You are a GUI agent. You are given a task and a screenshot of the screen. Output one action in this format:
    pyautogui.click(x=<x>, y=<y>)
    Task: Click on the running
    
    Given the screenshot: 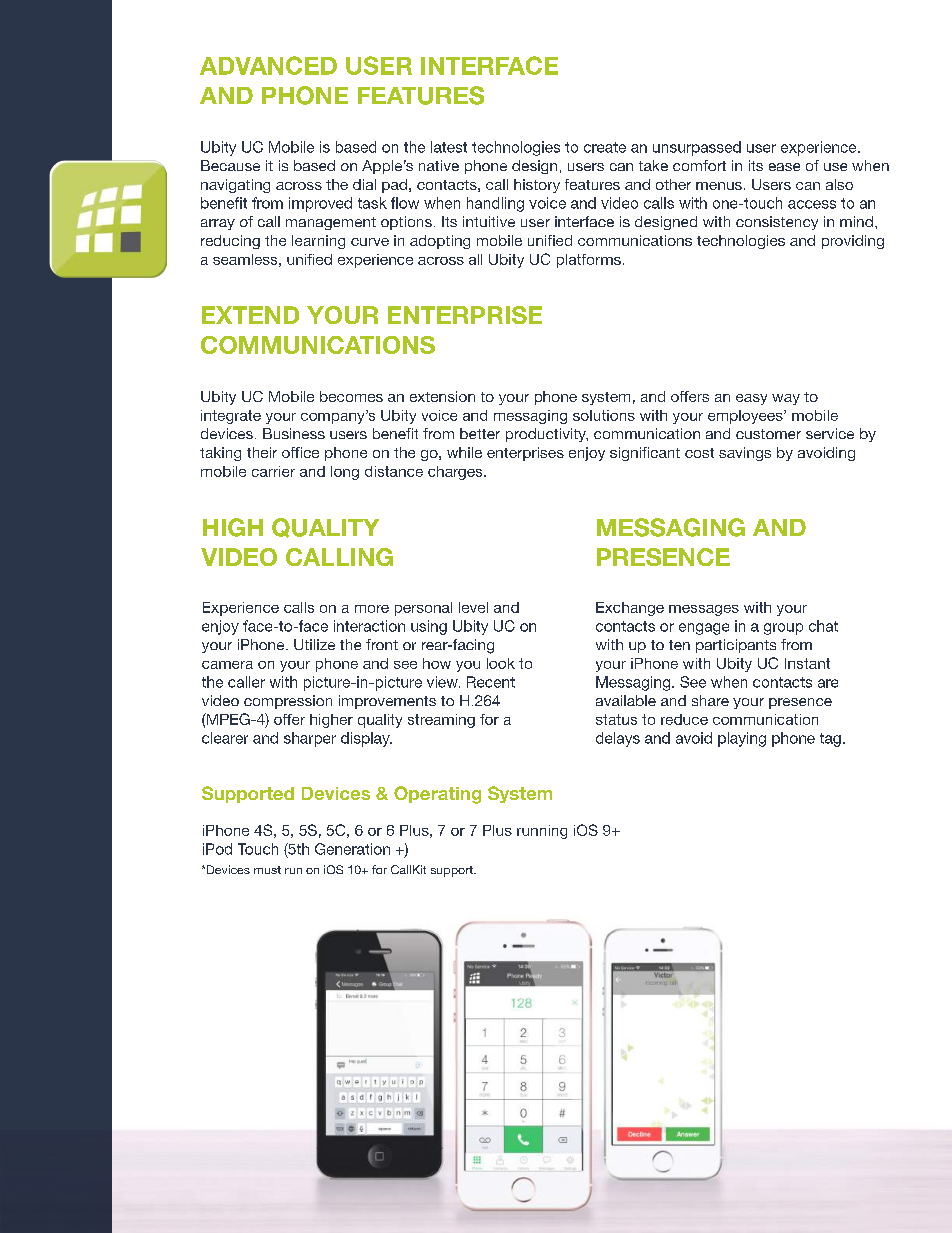 What is the action you would take?
    pyautogui.click(x=542, y=832)
